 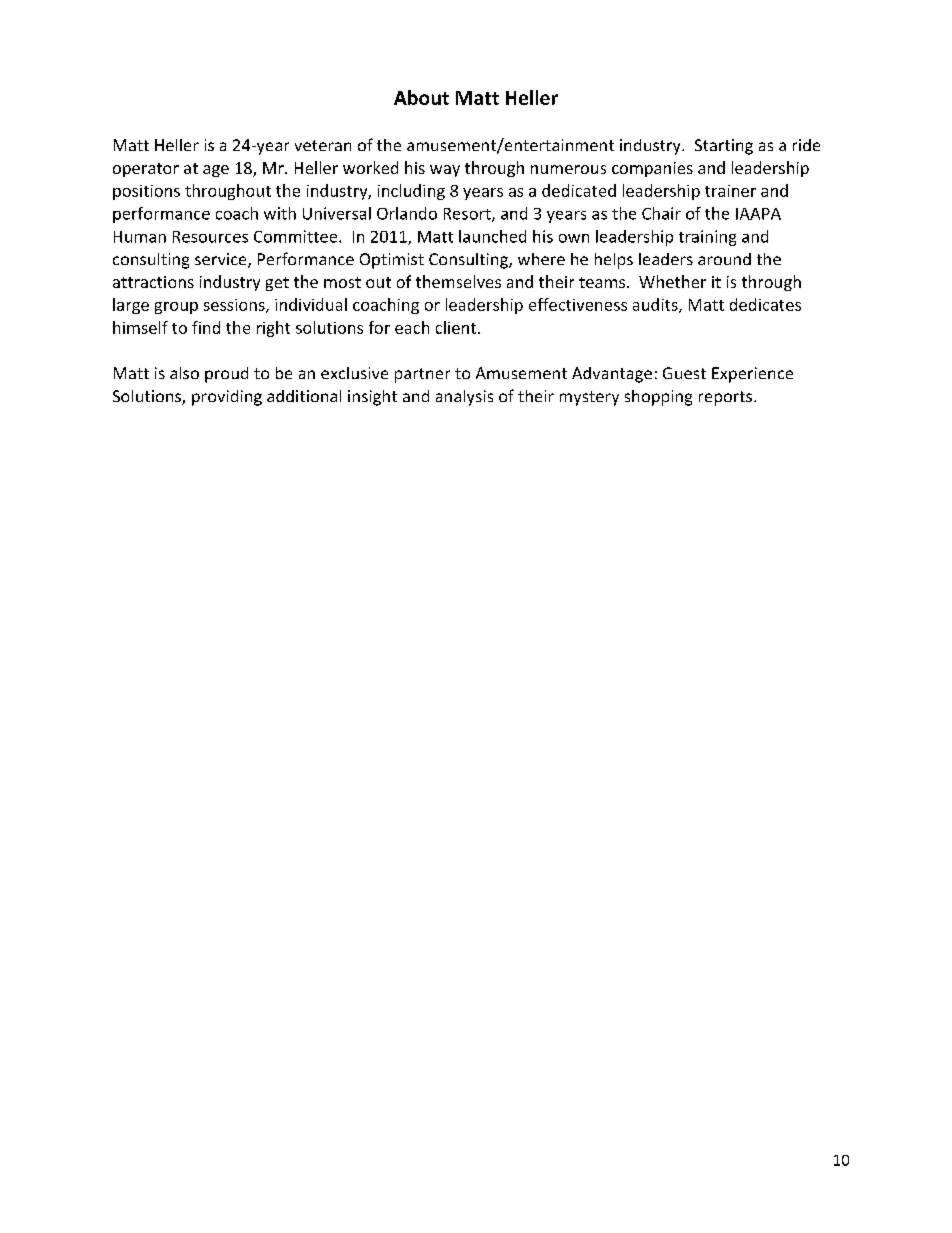 I want to click on sessions, so click(x=235, y=306).
